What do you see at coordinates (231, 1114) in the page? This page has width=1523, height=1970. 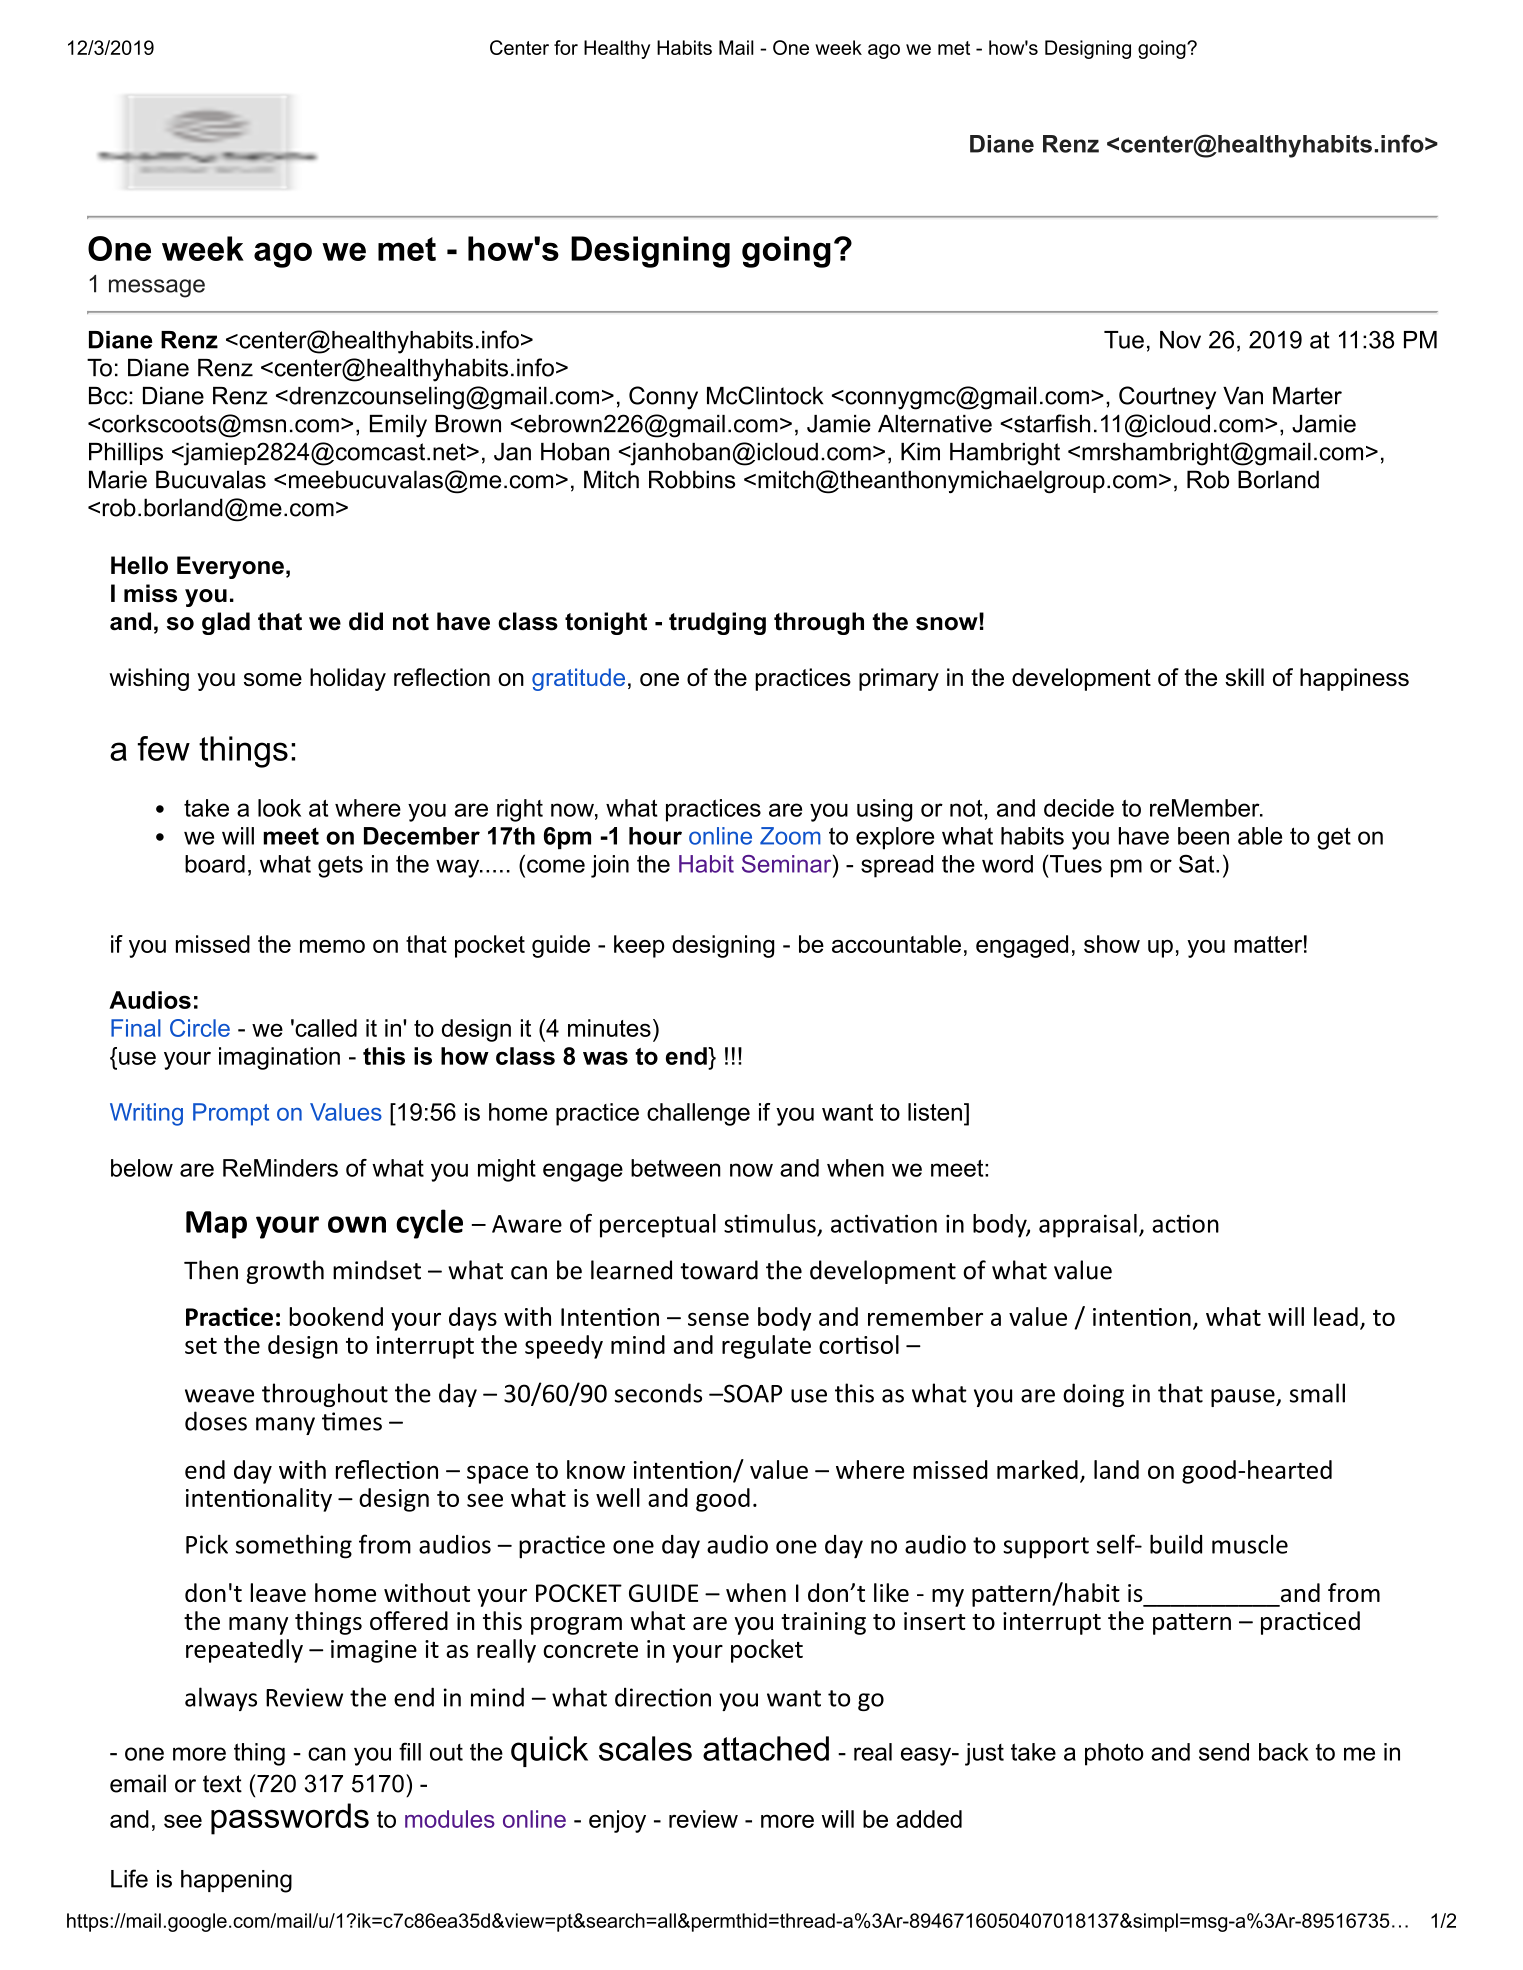 I see `Prompt` at bounding box center [231, 1114].
